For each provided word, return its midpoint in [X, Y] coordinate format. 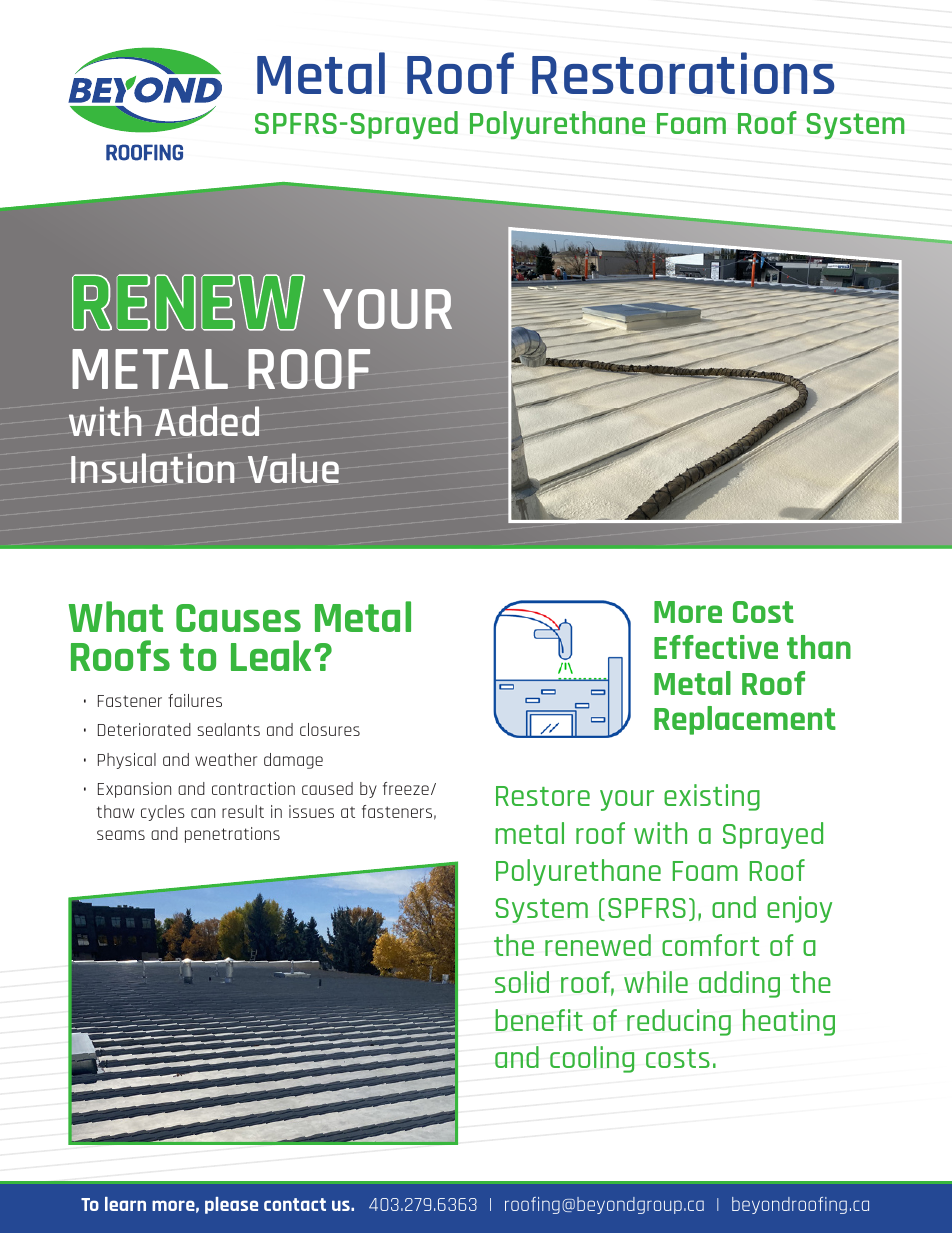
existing [712, 797]
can [203, 813]
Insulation [153, 468]
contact [295, 1204]
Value [293, 468]
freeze [406, 788]
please [231, 1205]
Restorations [683, 73]
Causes [238, 618]
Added [207, 421]
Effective [716, 647]
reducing [679, 1022]
